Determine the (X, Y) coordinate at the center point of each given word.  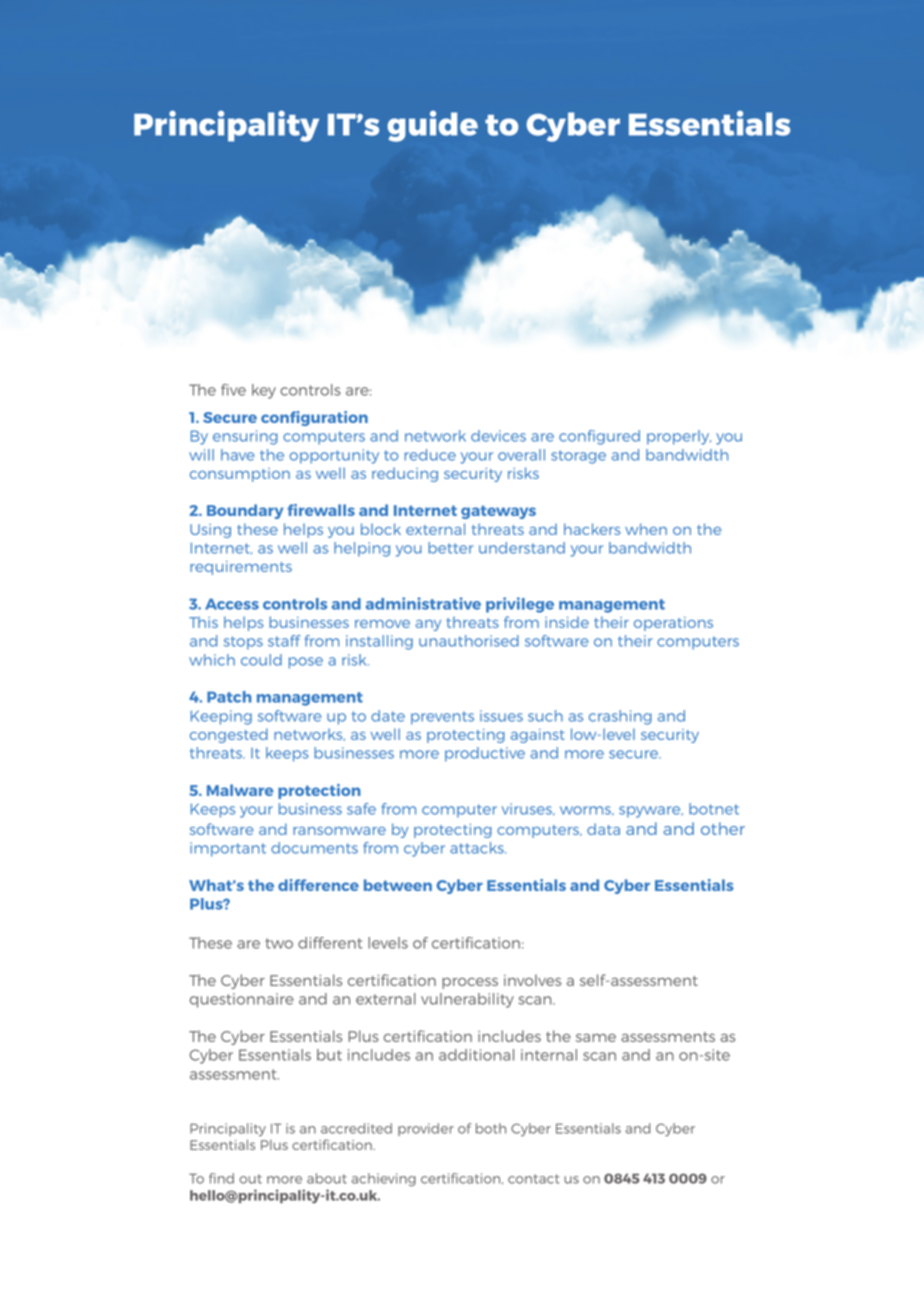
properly (679, 437)
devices (498, 436)
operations (673, 624)
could (261, 660)
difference (318, 885)
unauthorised (469, 641)
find (221, 1178)
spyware (651, 812)
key (264, 391)
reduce (430, 455)
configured (599, 437)
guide (432, 126)
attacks (478, 848)
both (491, 1128)
